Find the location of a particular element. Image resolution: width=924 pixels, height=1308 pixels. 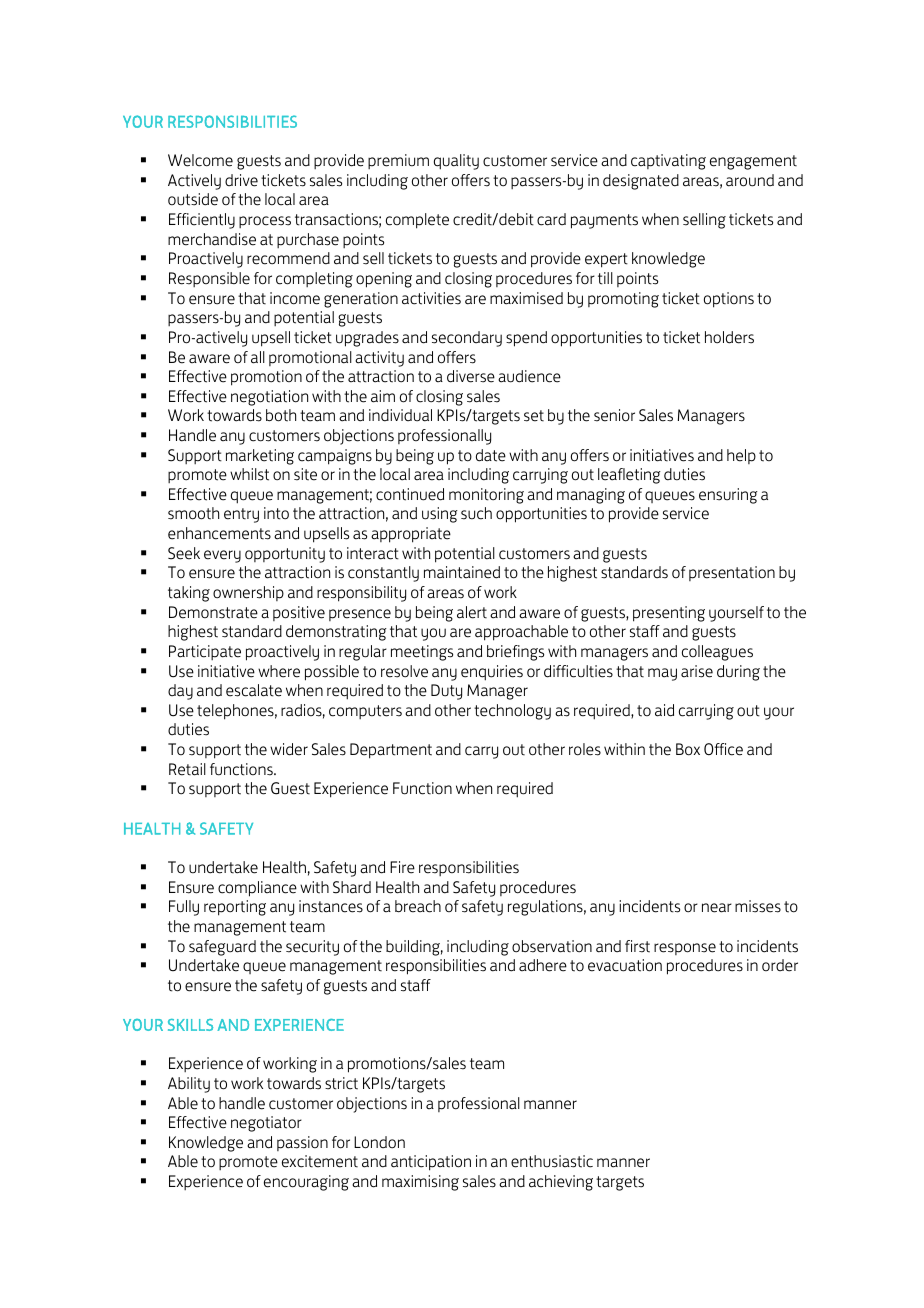

drive is located at coordinates (241, 180).
